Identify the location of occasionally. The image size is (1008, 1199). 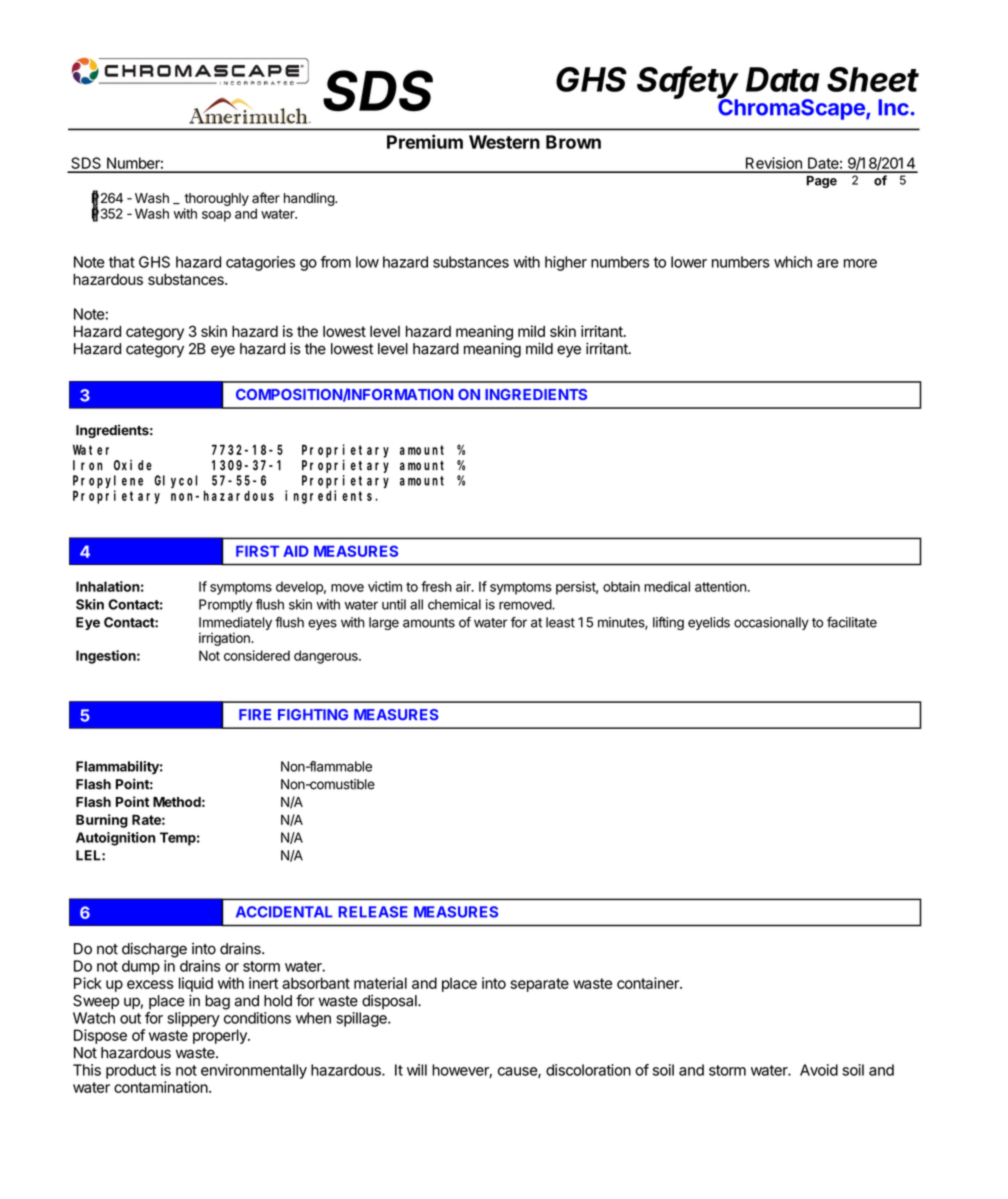
(771, 623).
